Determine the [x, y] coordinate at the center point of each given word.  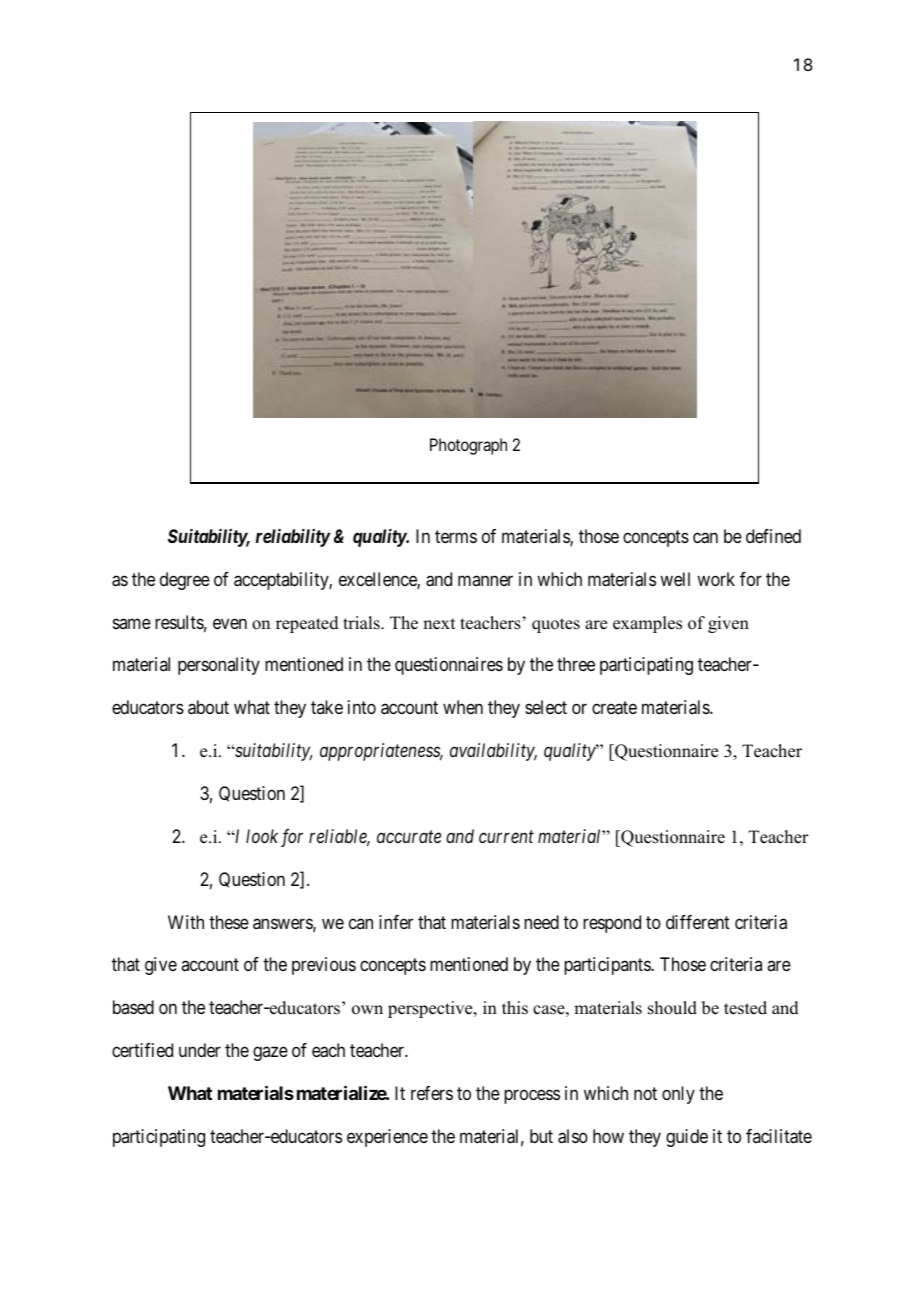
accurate [409, 837]
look [262, 836]
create [614, 708]
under [200, 1050]
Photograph [468, 446]
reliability [293, 538]
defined [773, 536]
